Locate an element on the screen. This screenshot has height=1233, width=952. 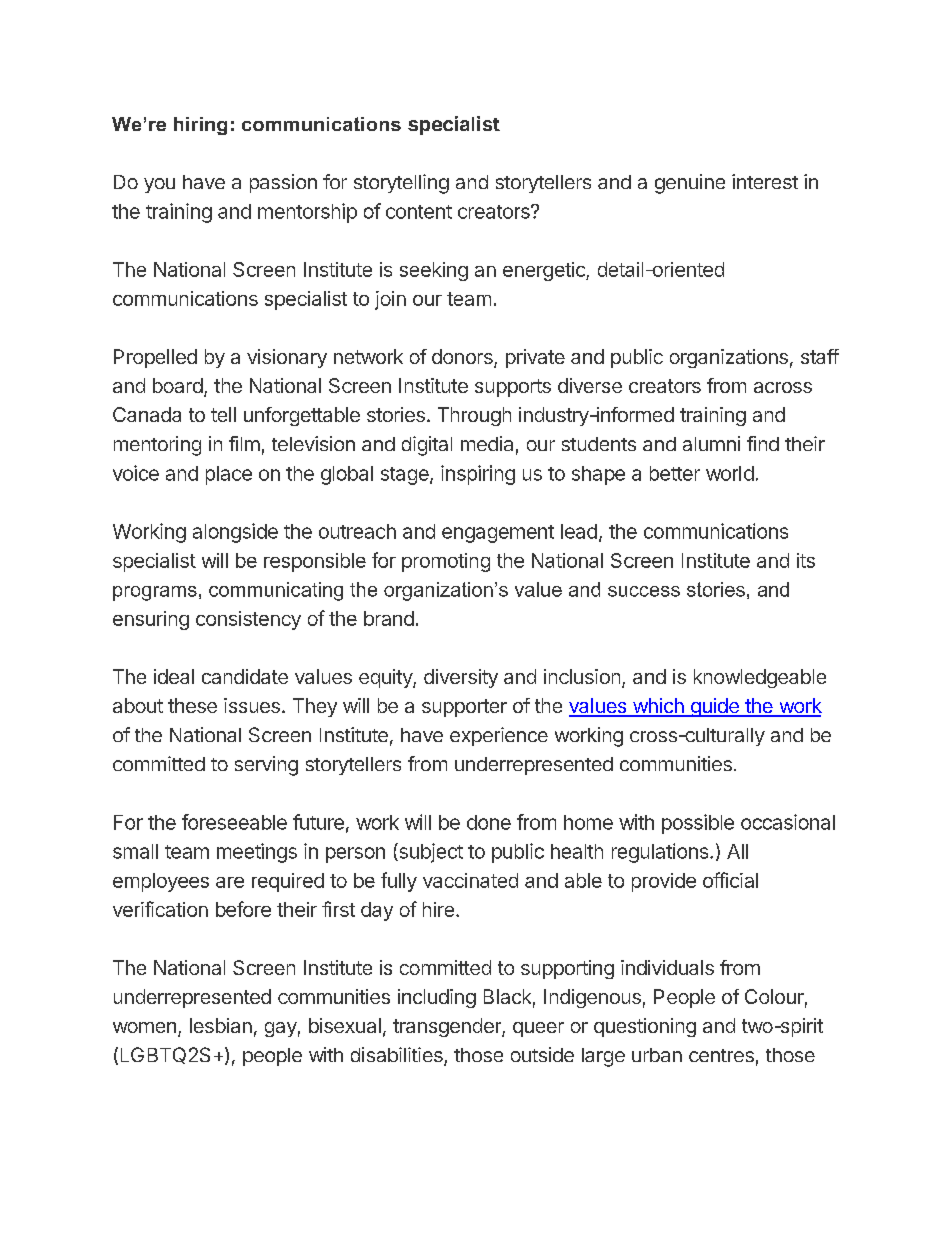
hiring is located at coordinates (200, 126).
